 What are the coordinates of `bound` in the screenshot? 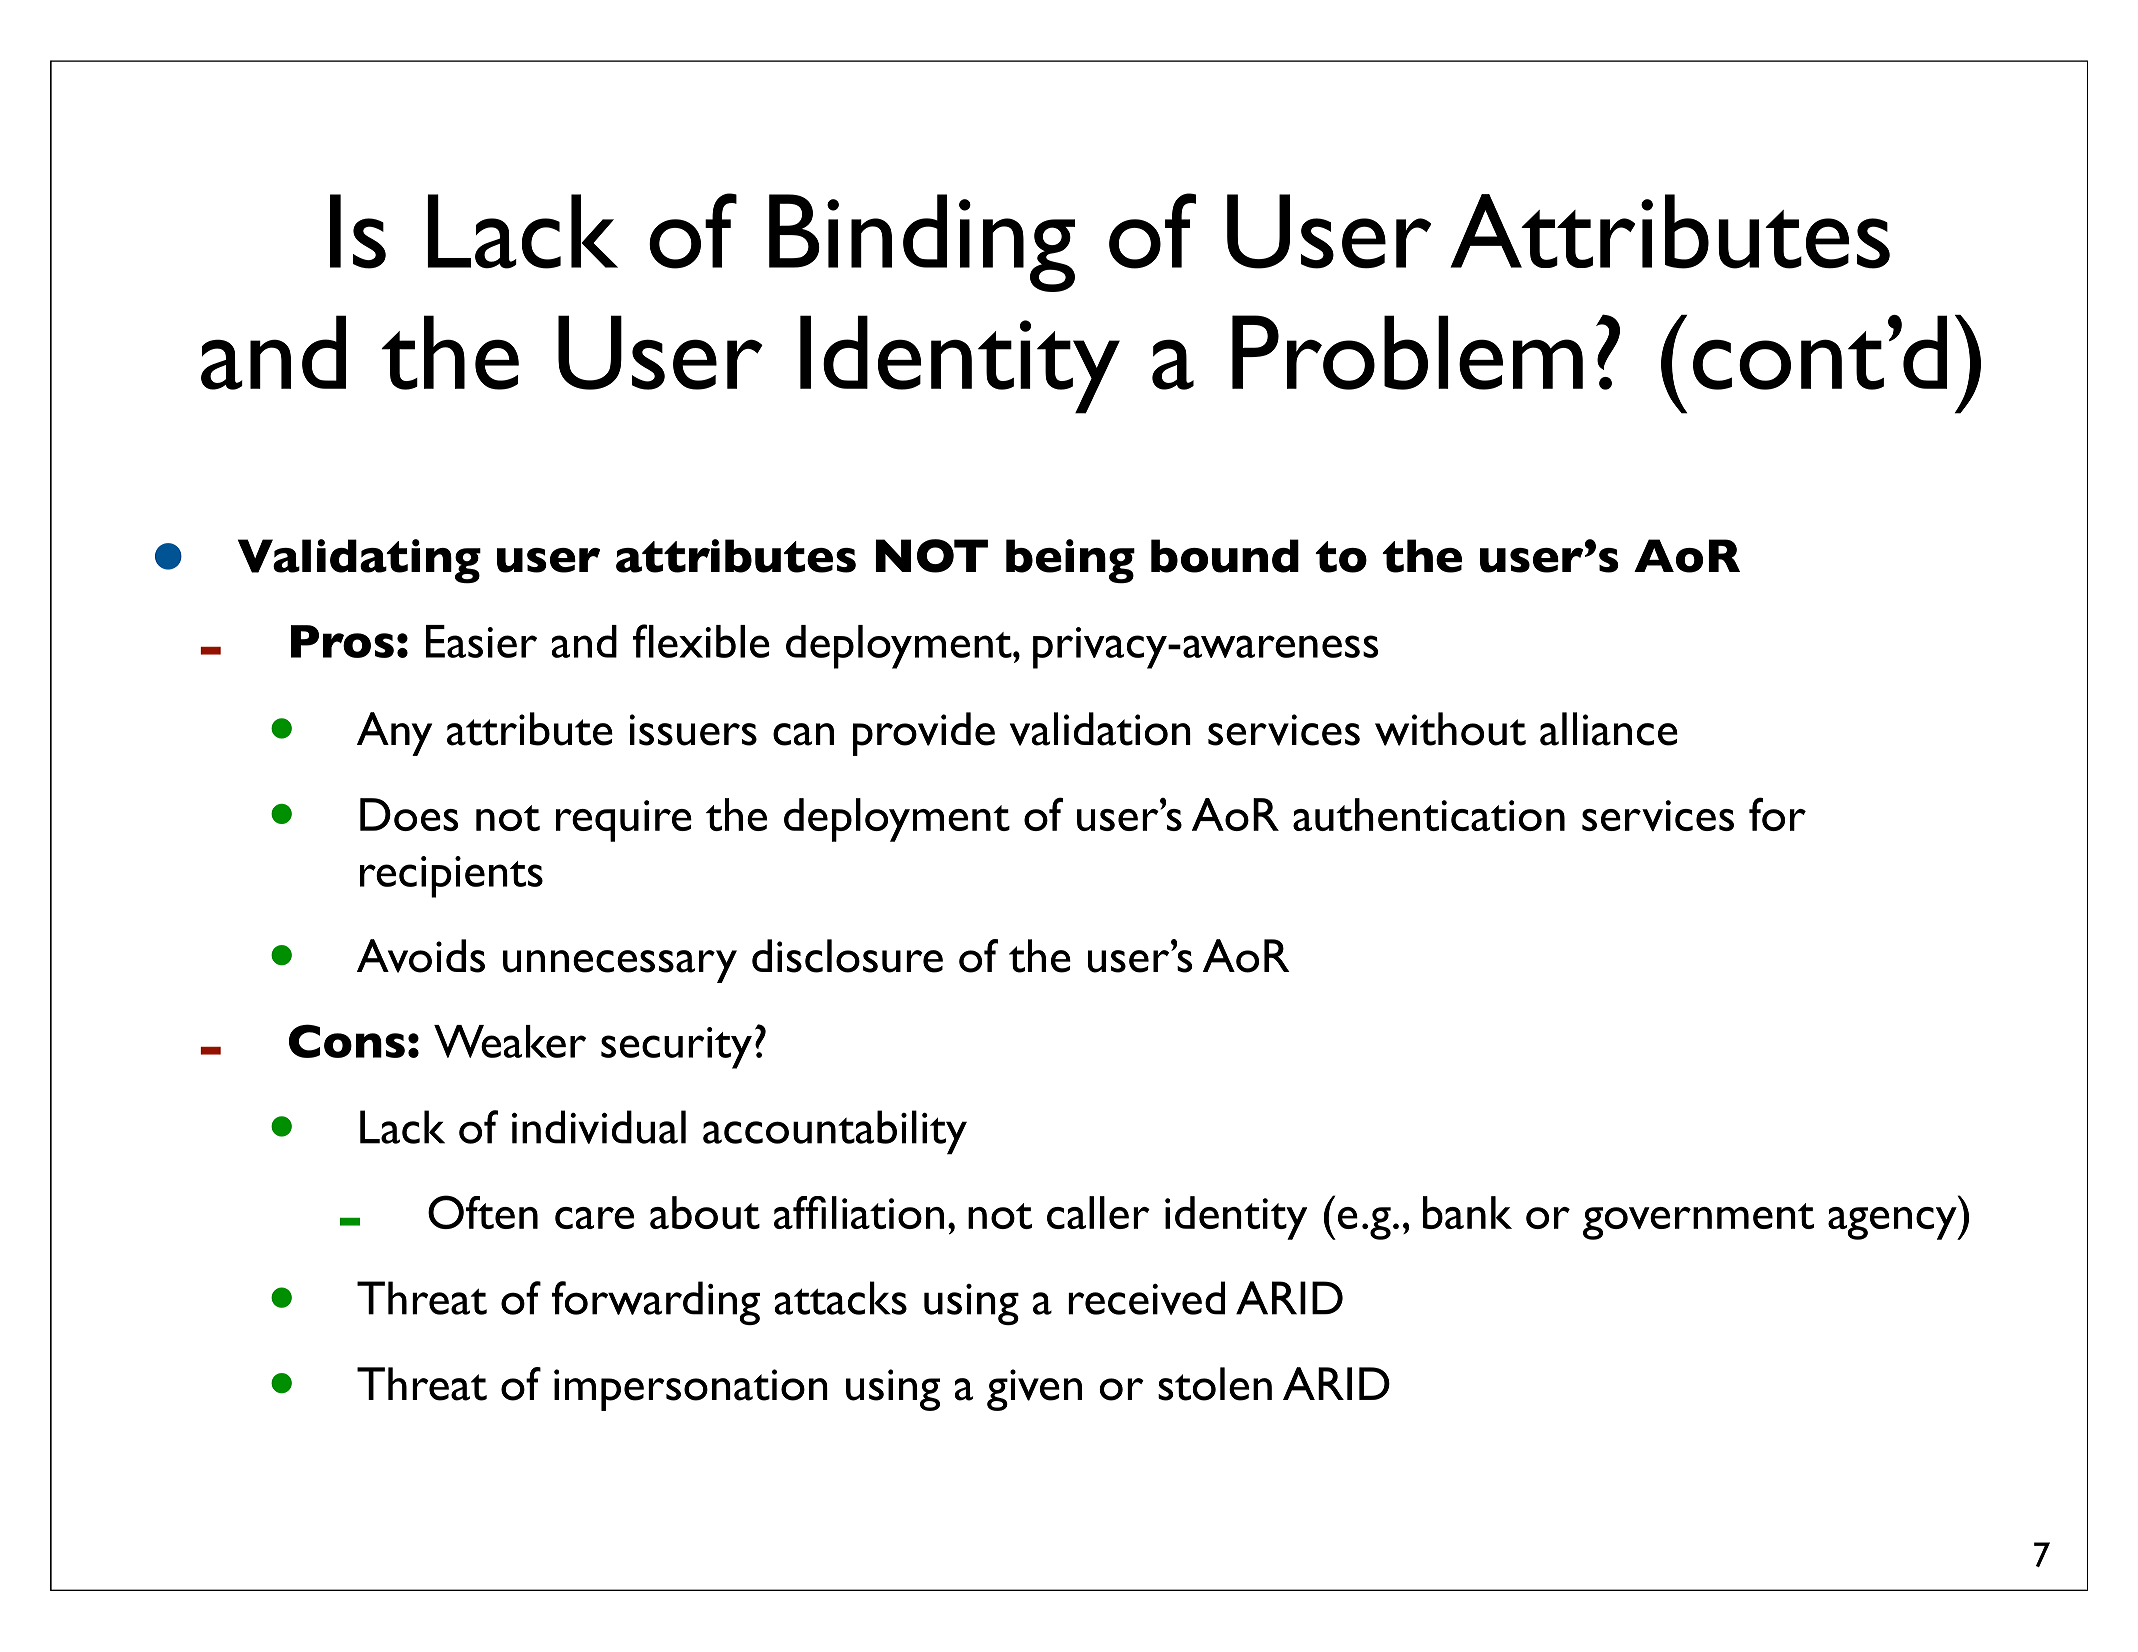 It's located at (1225, 556).
